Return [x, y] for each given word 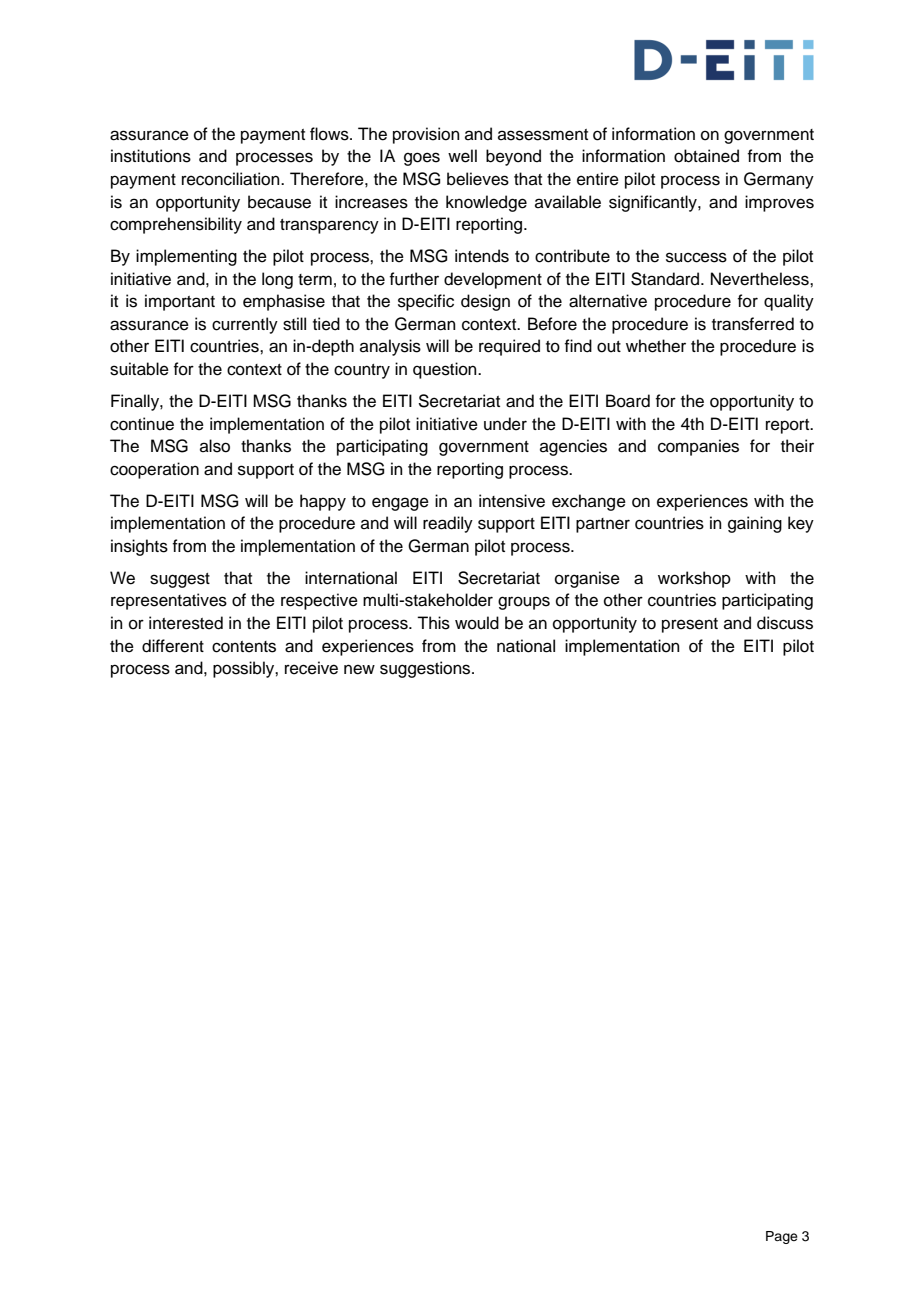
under [505, 424]
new [359, 669]
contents [244, 647]
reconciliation [232, 179]
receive [311, 668]
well [462, 156]
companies [698, 447]
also [215, 446]
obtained [706, 156]
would [477, 623]
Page [782, 1237]
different [173, 646]
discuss [785, 623]
